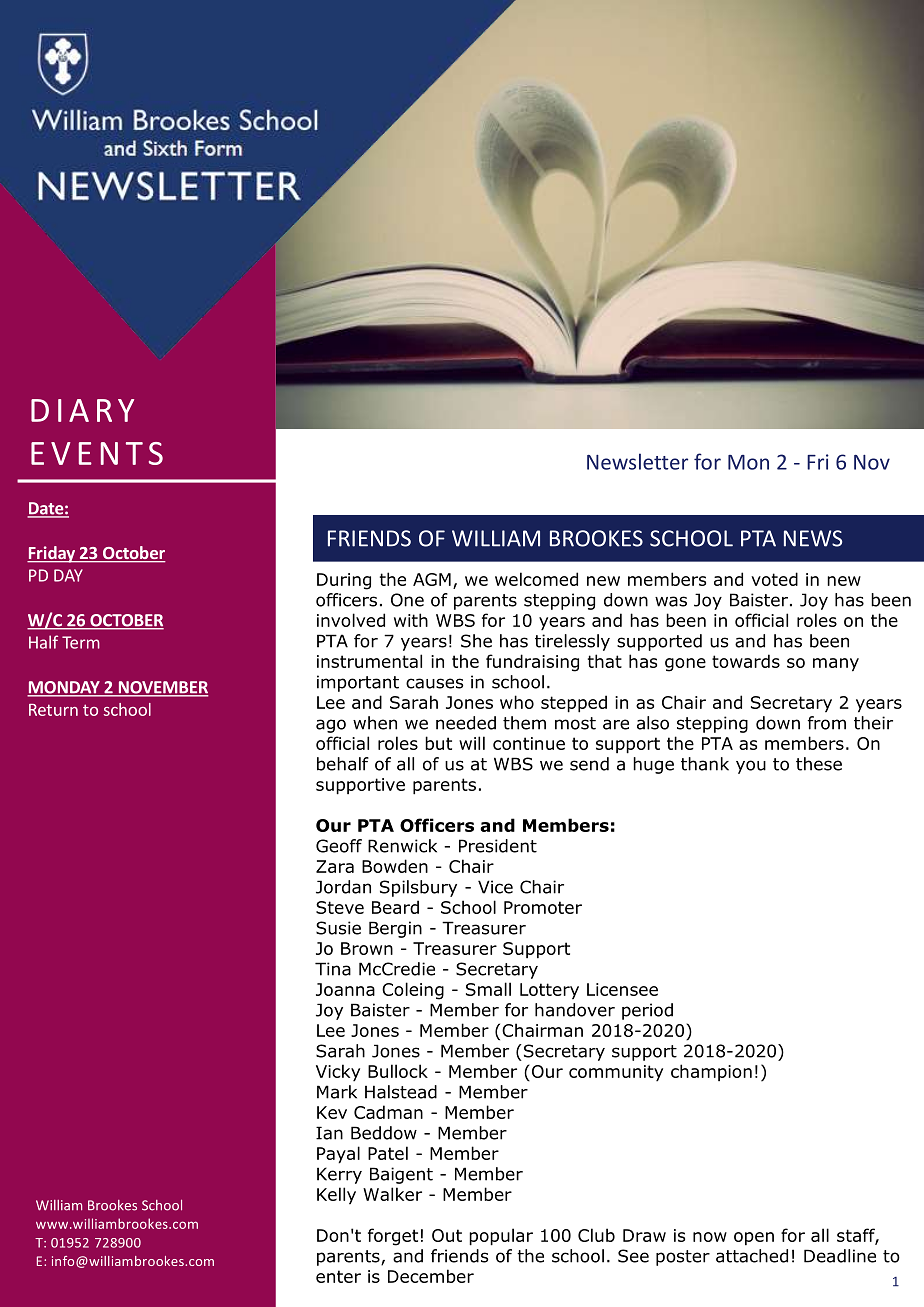 This screenshot has width=924, height=1307. I want to click on Licensee, so click(622, 989).
